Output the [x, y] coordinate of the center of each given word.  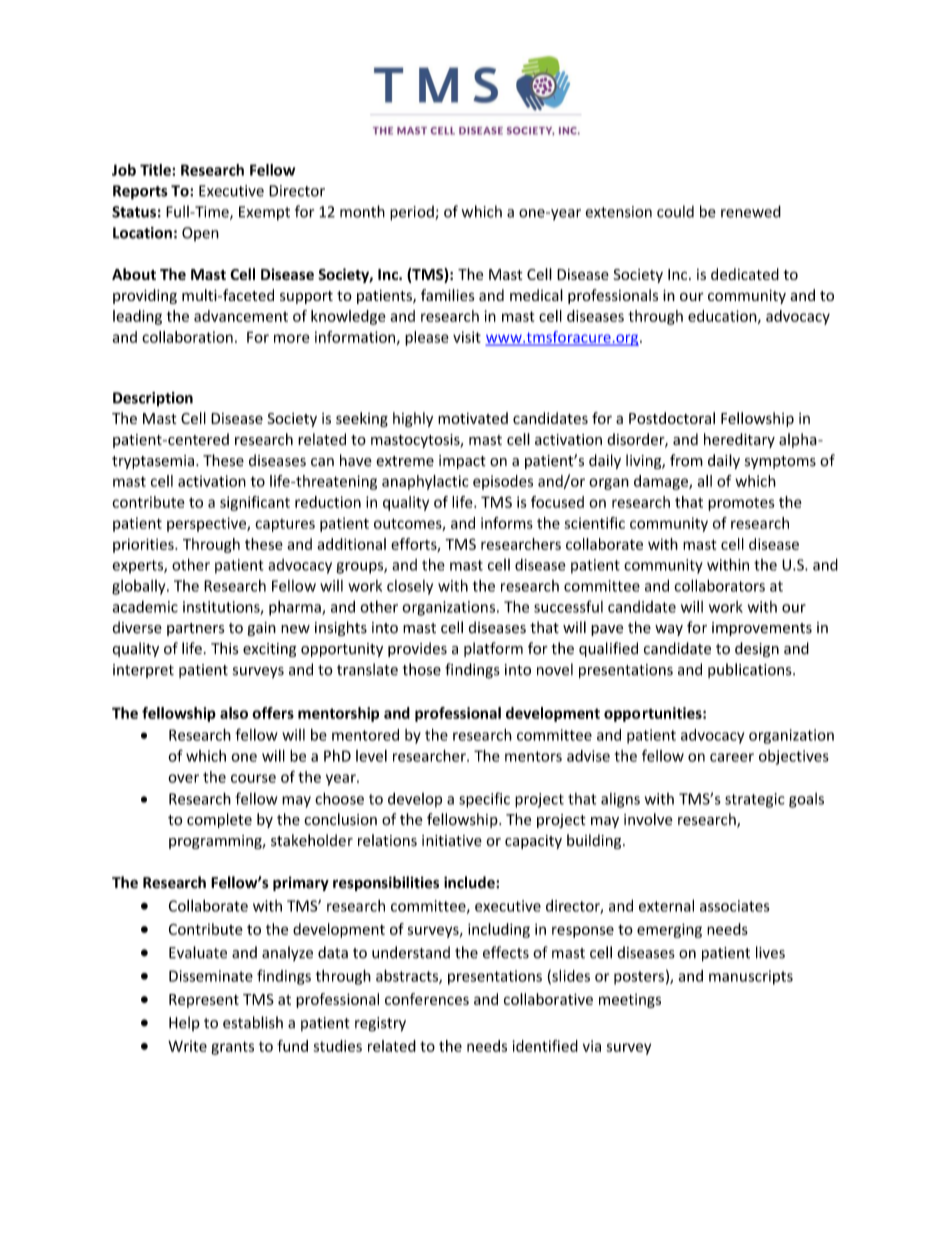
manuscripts [751, 977]
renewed [751, 211]
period [413, 213]
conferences [427, 999]
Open [200, 234]
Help [184, 1023]
